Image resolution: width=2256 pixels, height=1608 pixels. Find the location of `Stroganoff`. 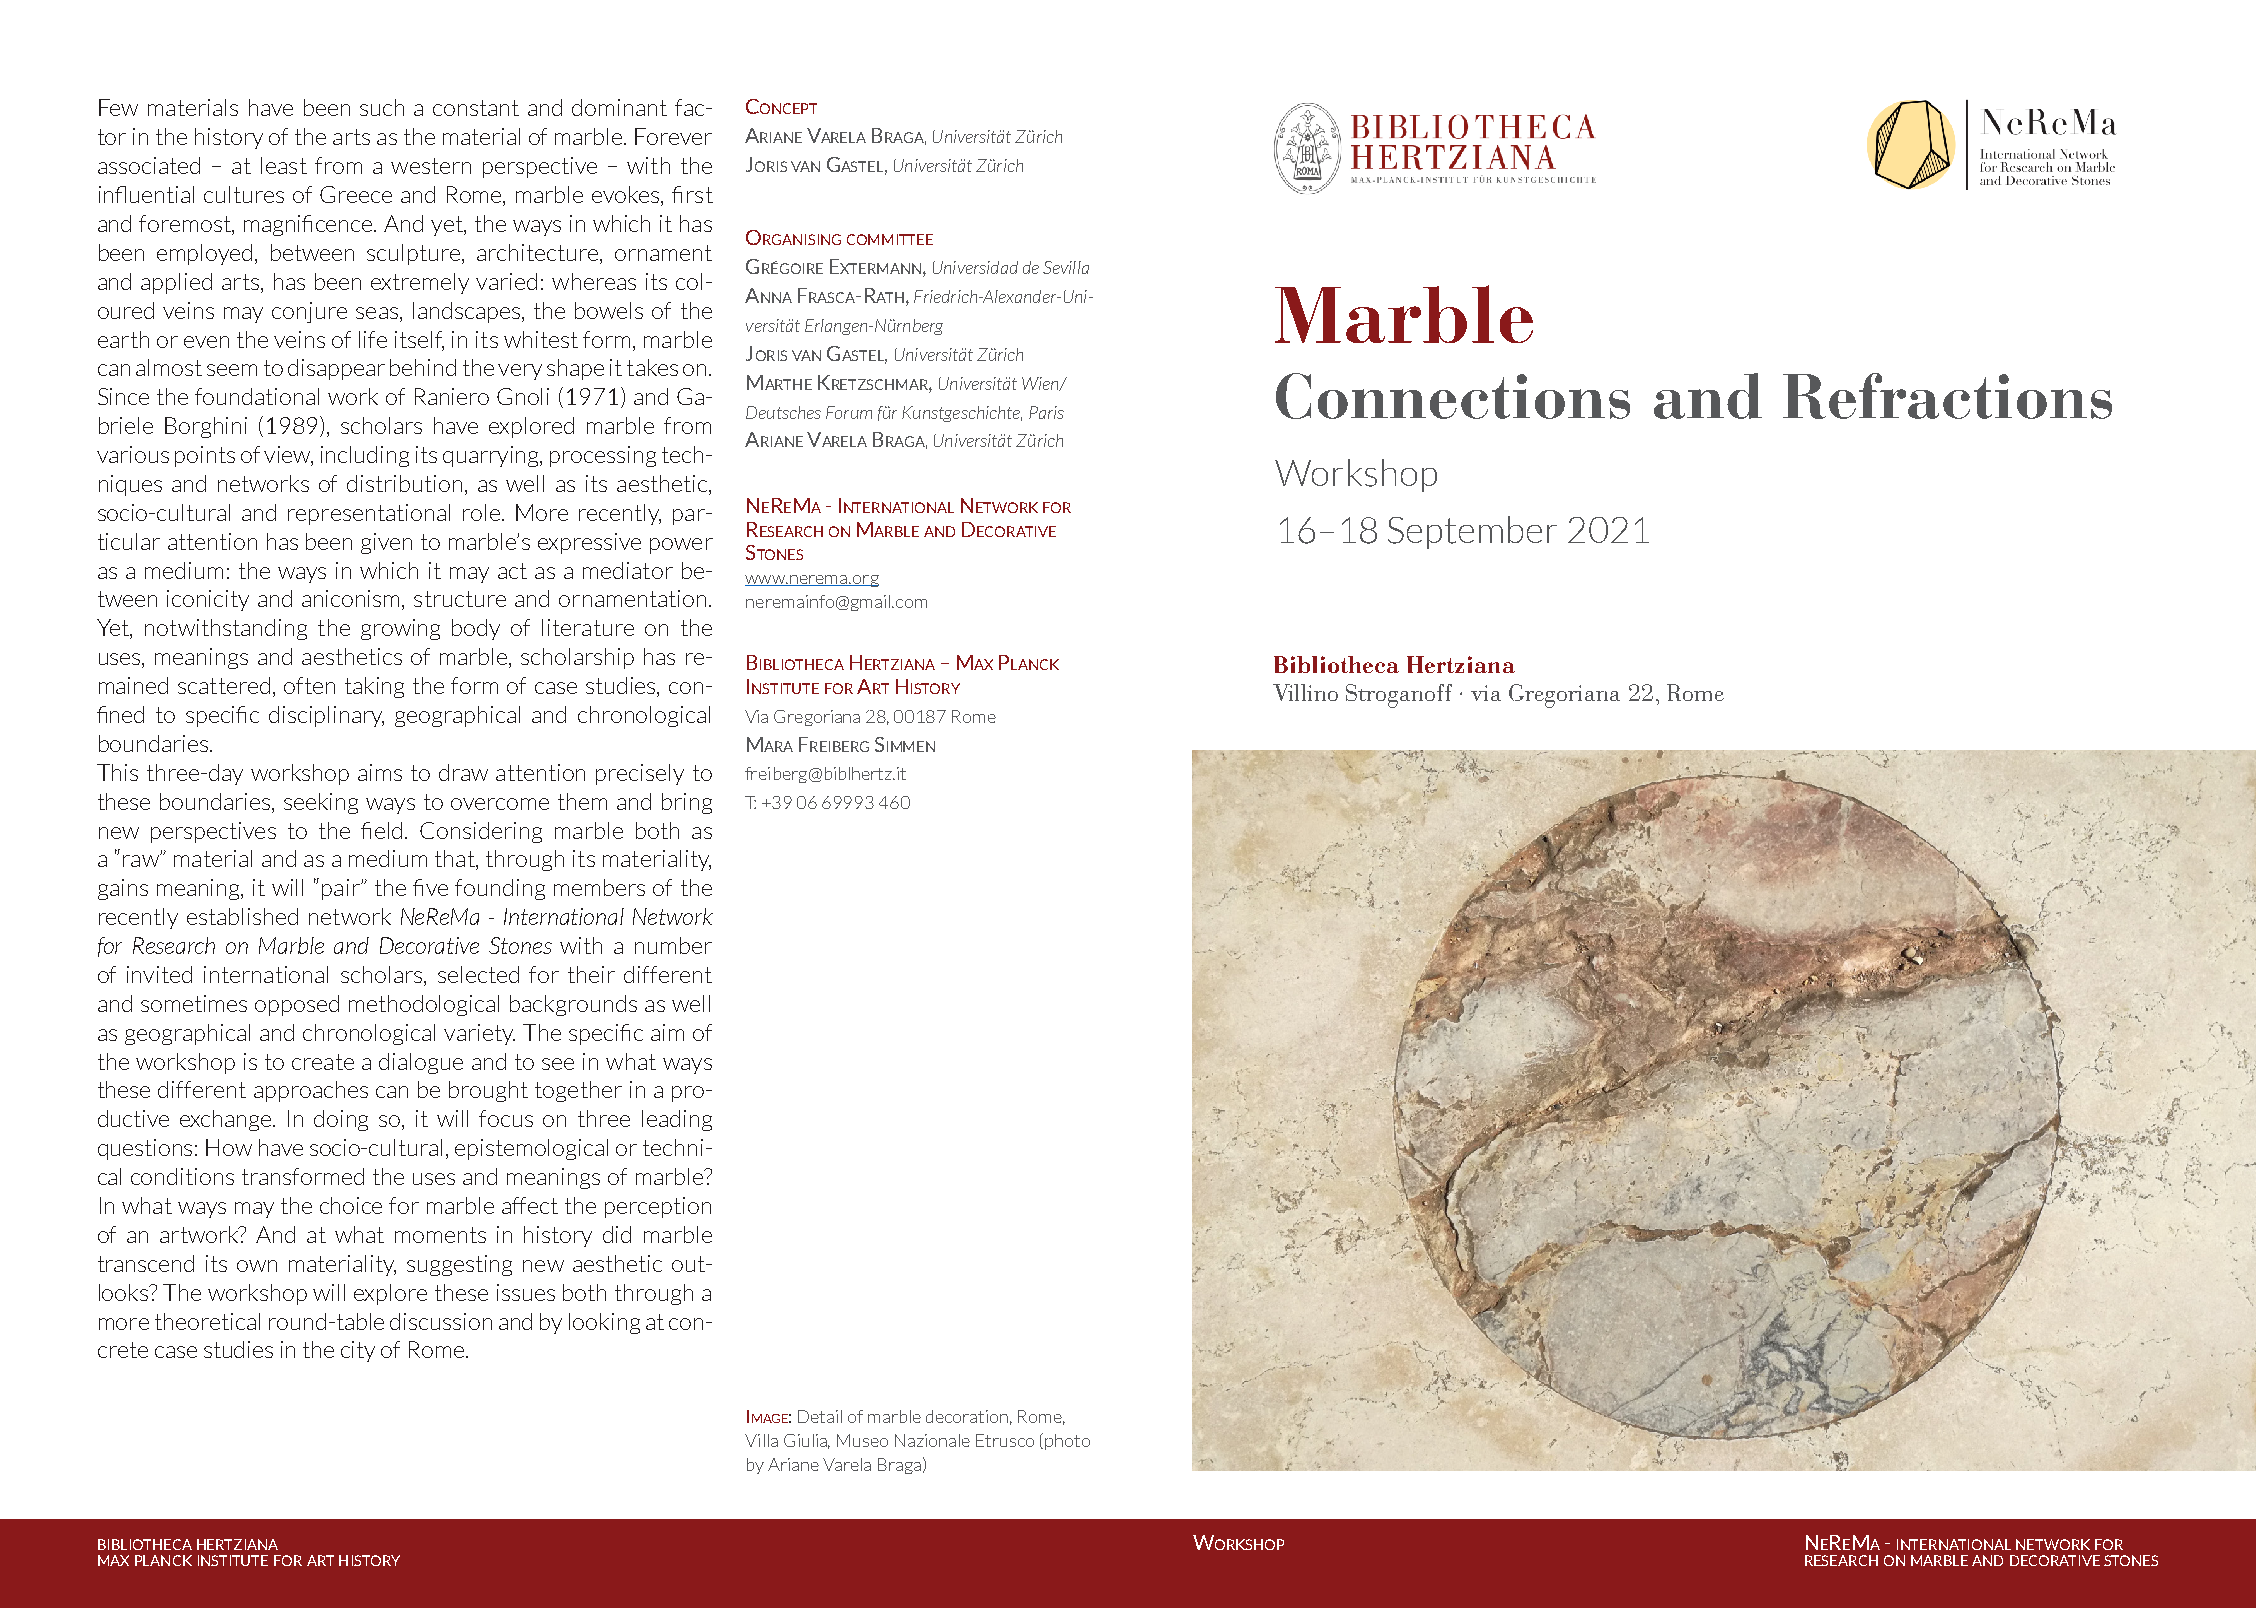

Stroganoff is located at coordinates (1399, 696).
